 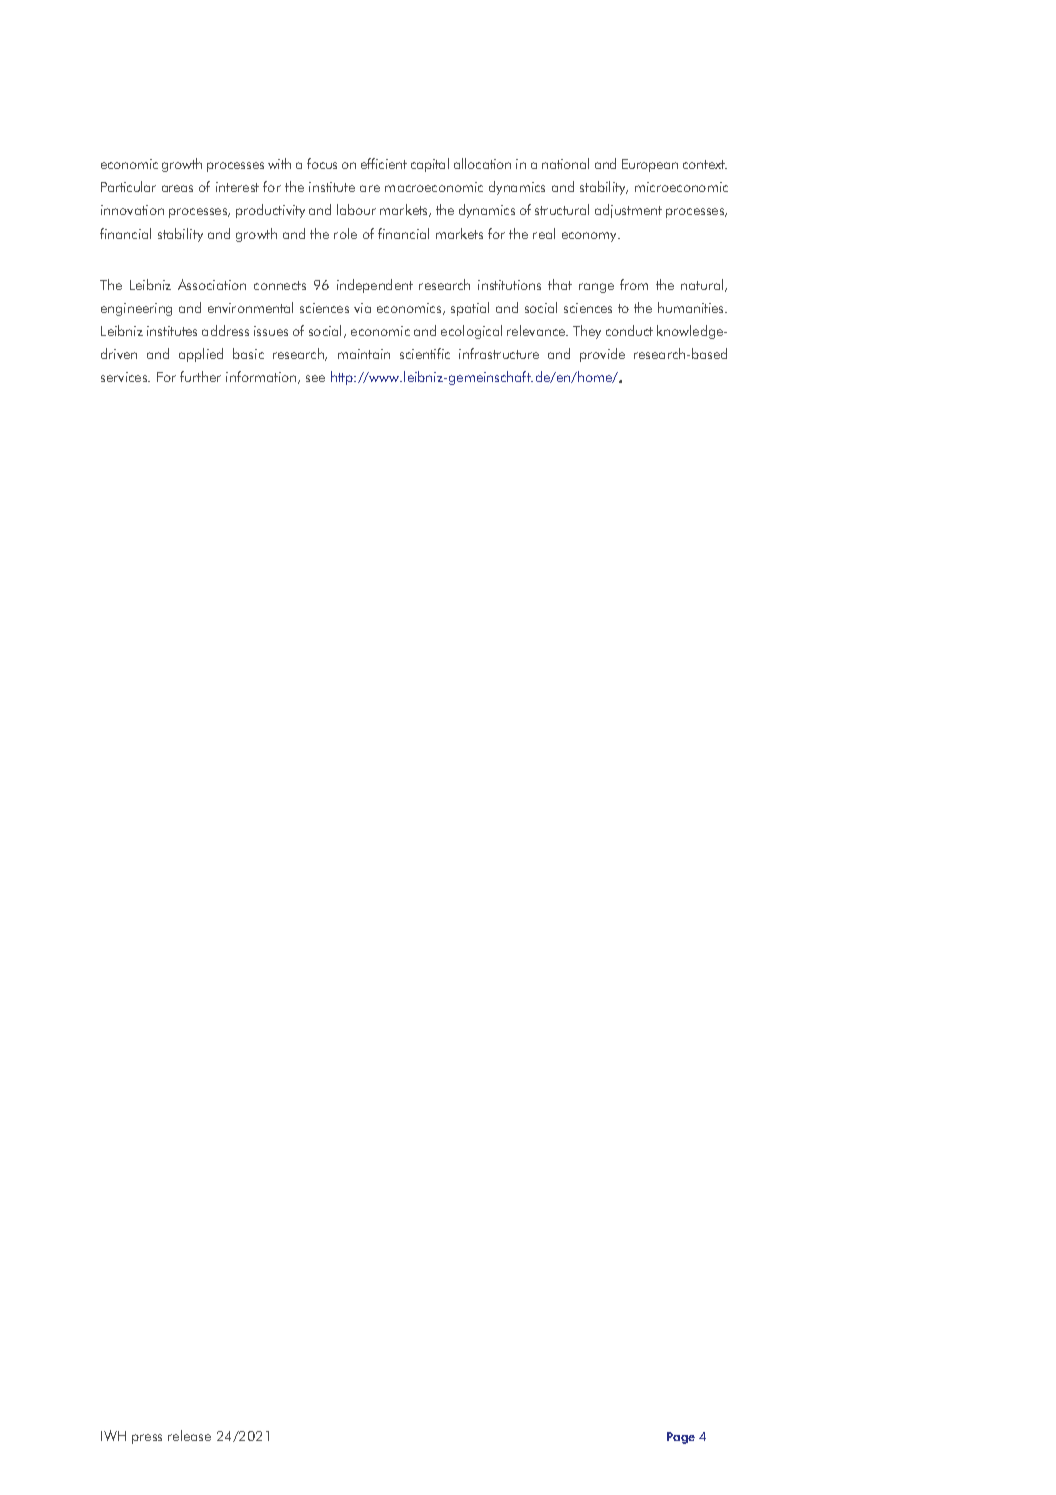 I want to click on areas, so click(x=177, y=188).
